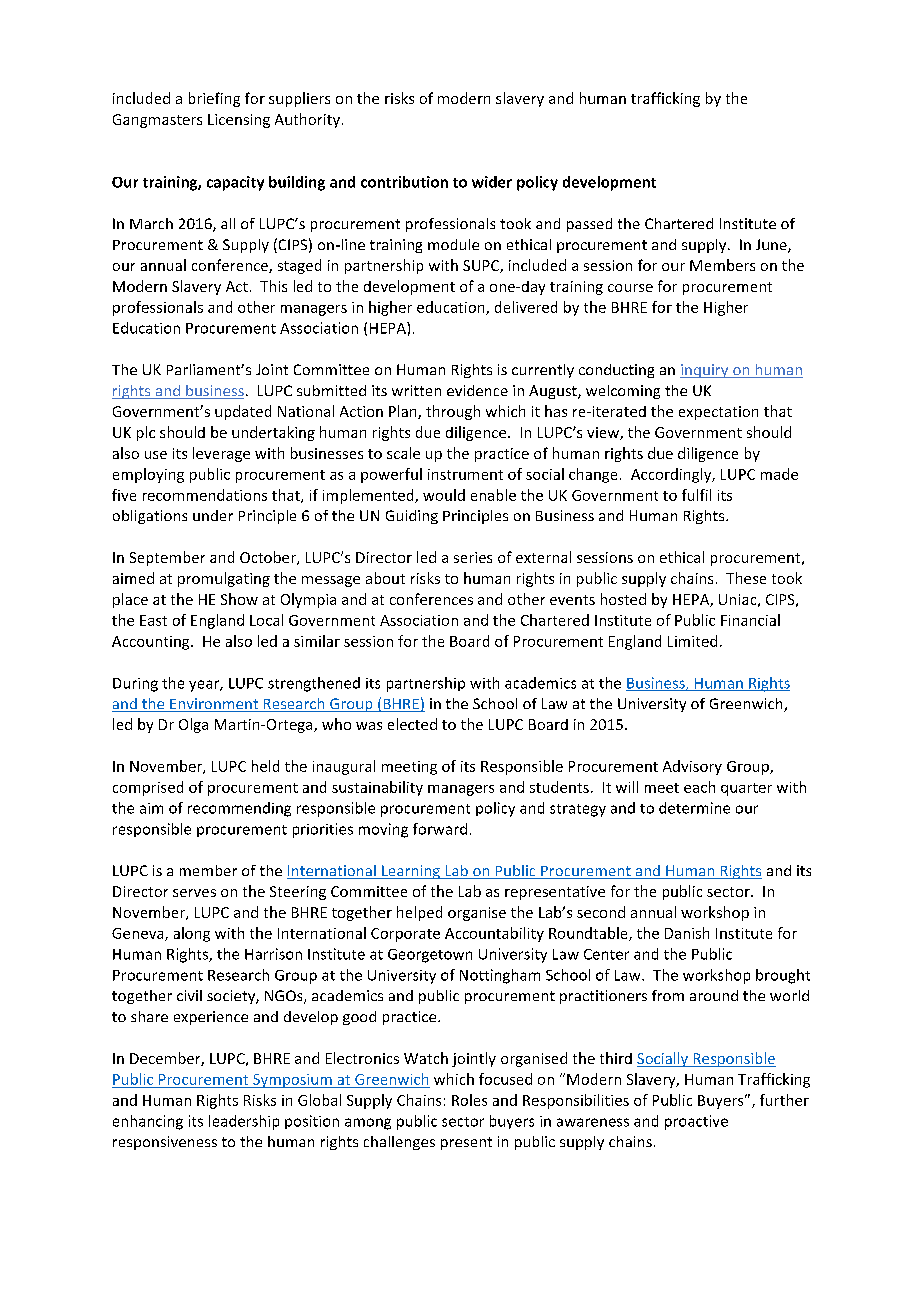  What do you see at coordinates (192, 934) in the screenshot?
I see `along` at bounding box center [192, 934].
